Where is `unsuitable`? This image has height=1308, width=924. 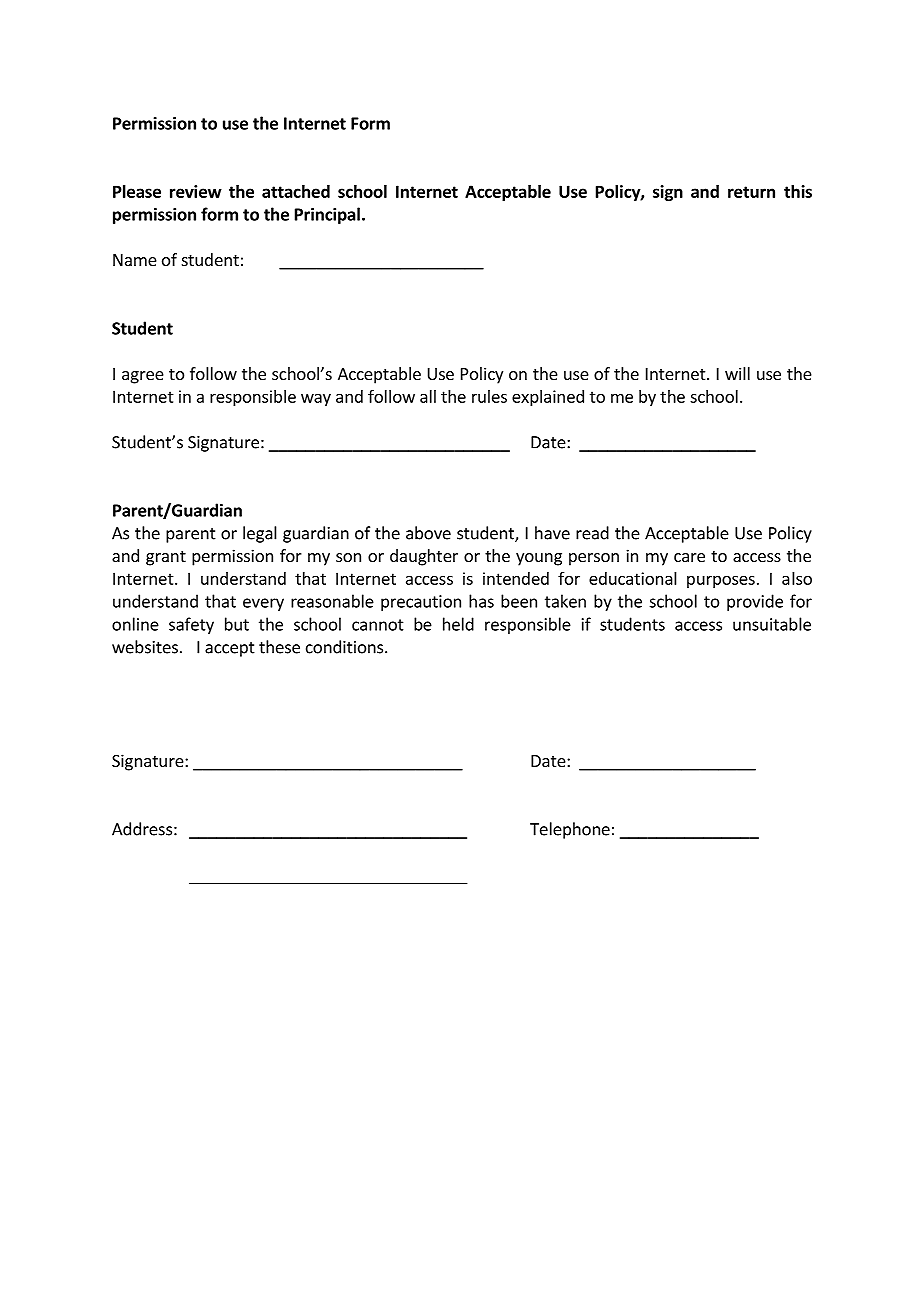 unsuitable is located at coordinates (772, 624).
